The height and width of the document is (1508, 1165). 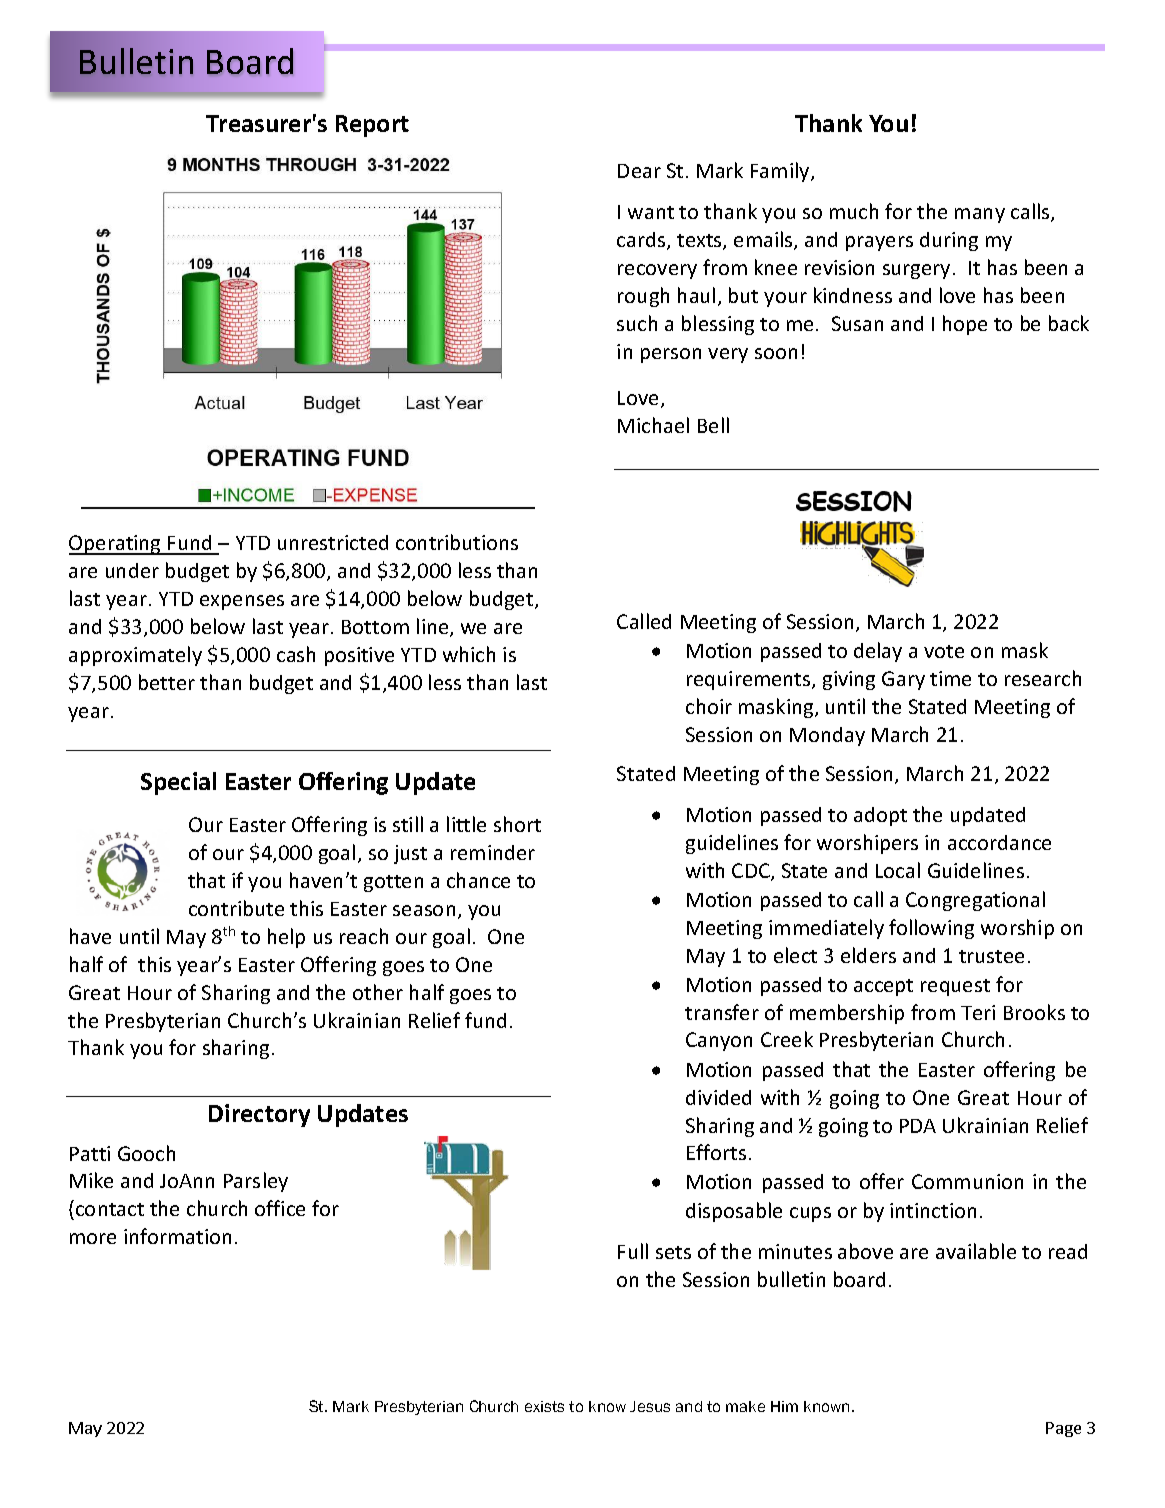 What do you see at coordinates (177, 1236) in the document?
I see `information` at bounding box center [177, 1236].
